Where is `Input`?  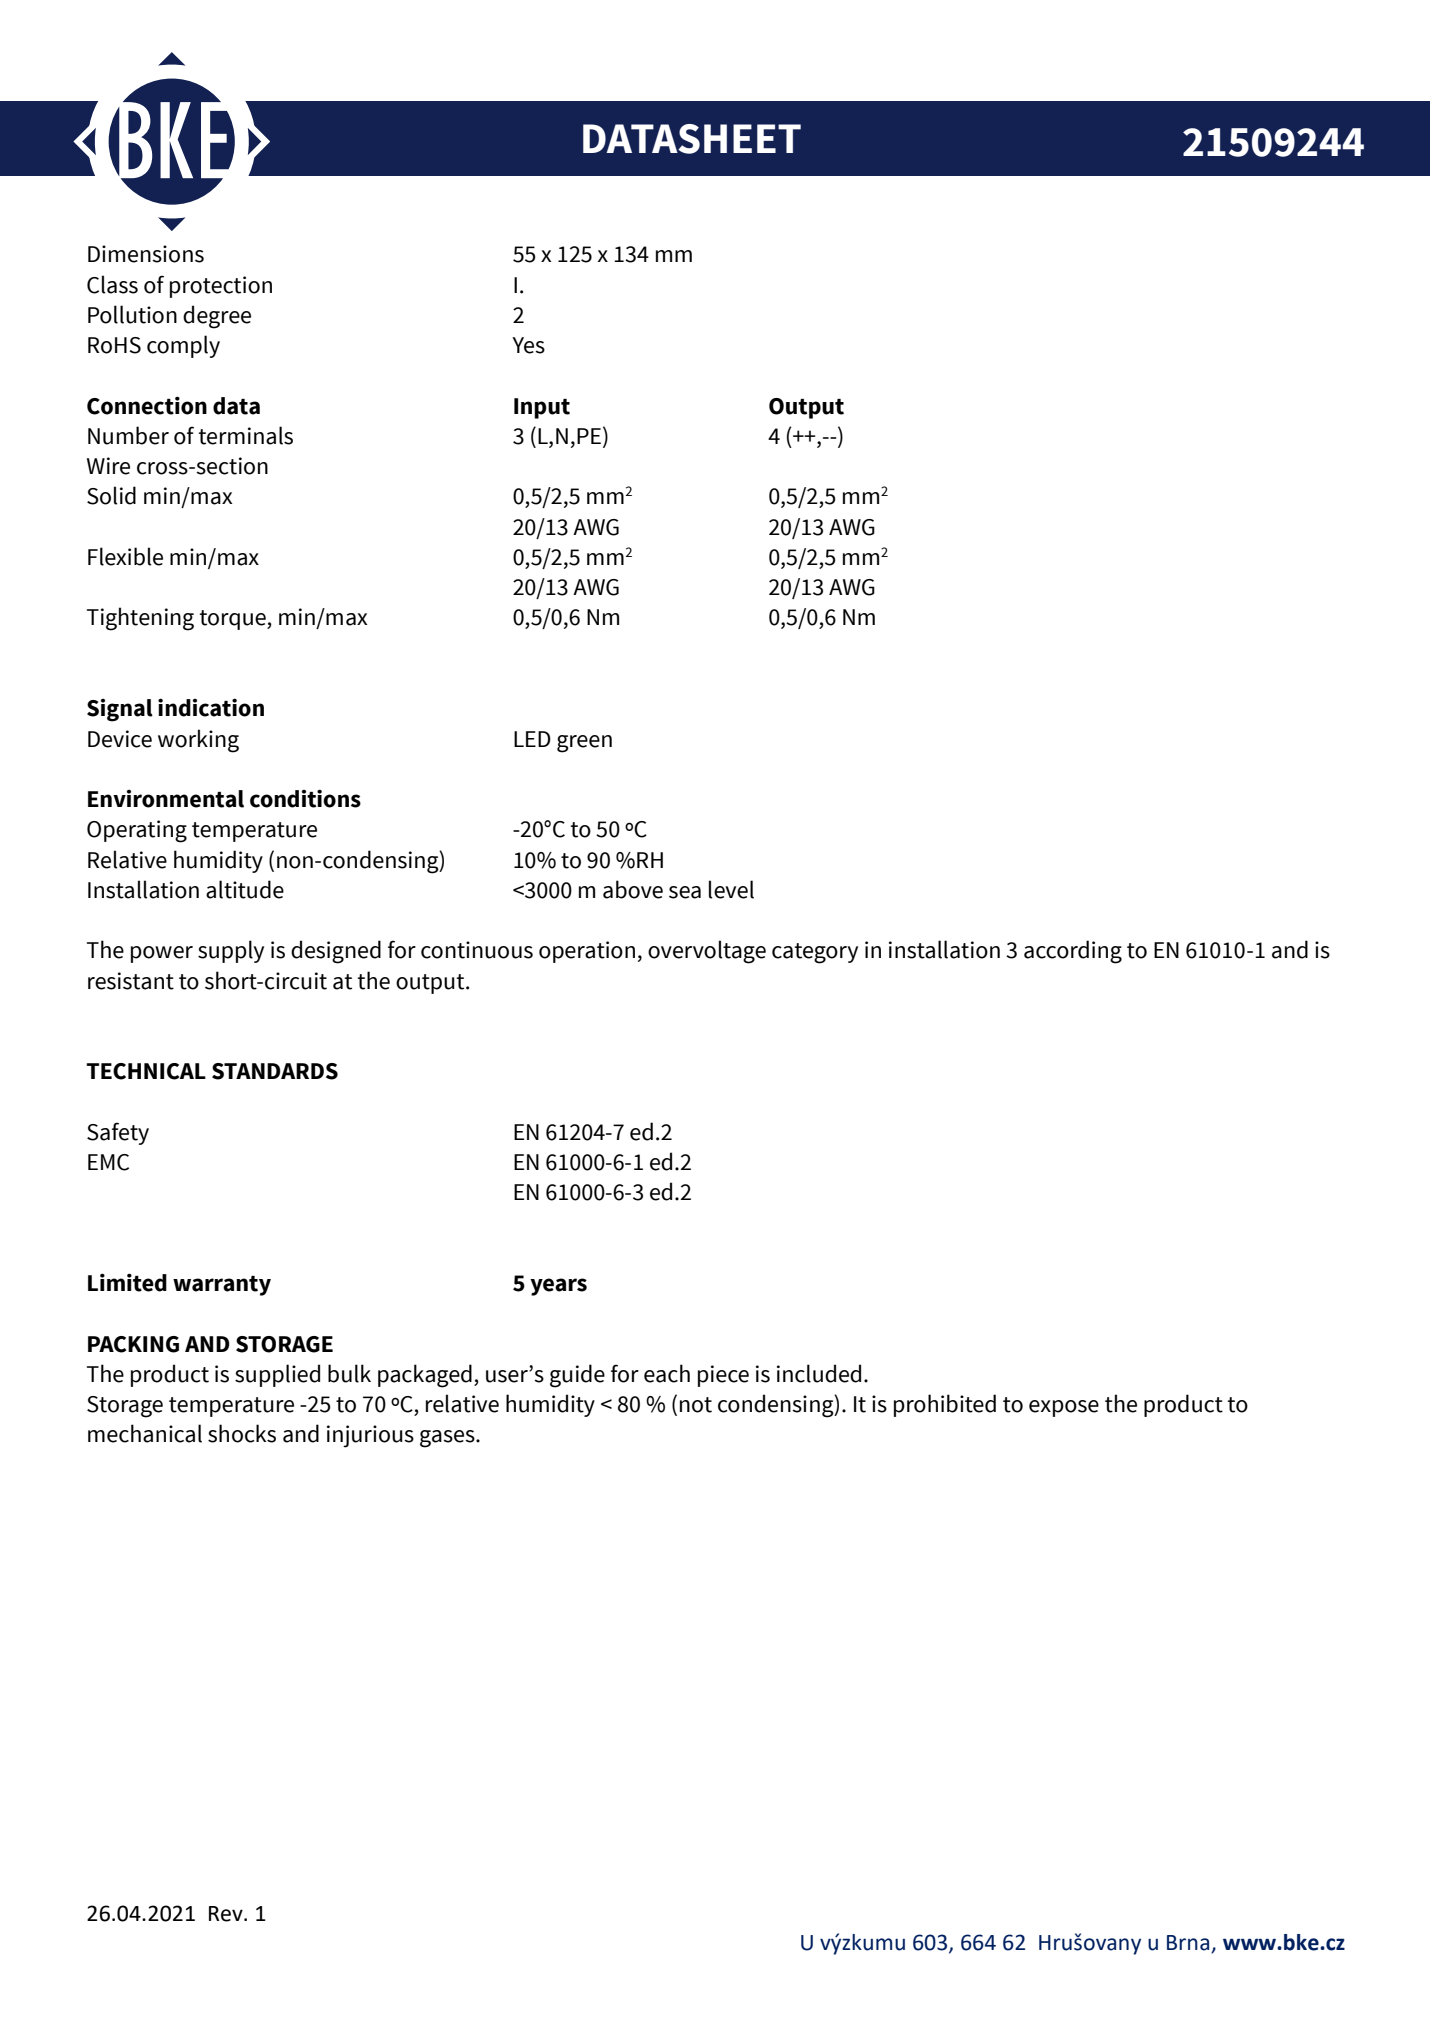 Input is located at coordinates (542, 408).
